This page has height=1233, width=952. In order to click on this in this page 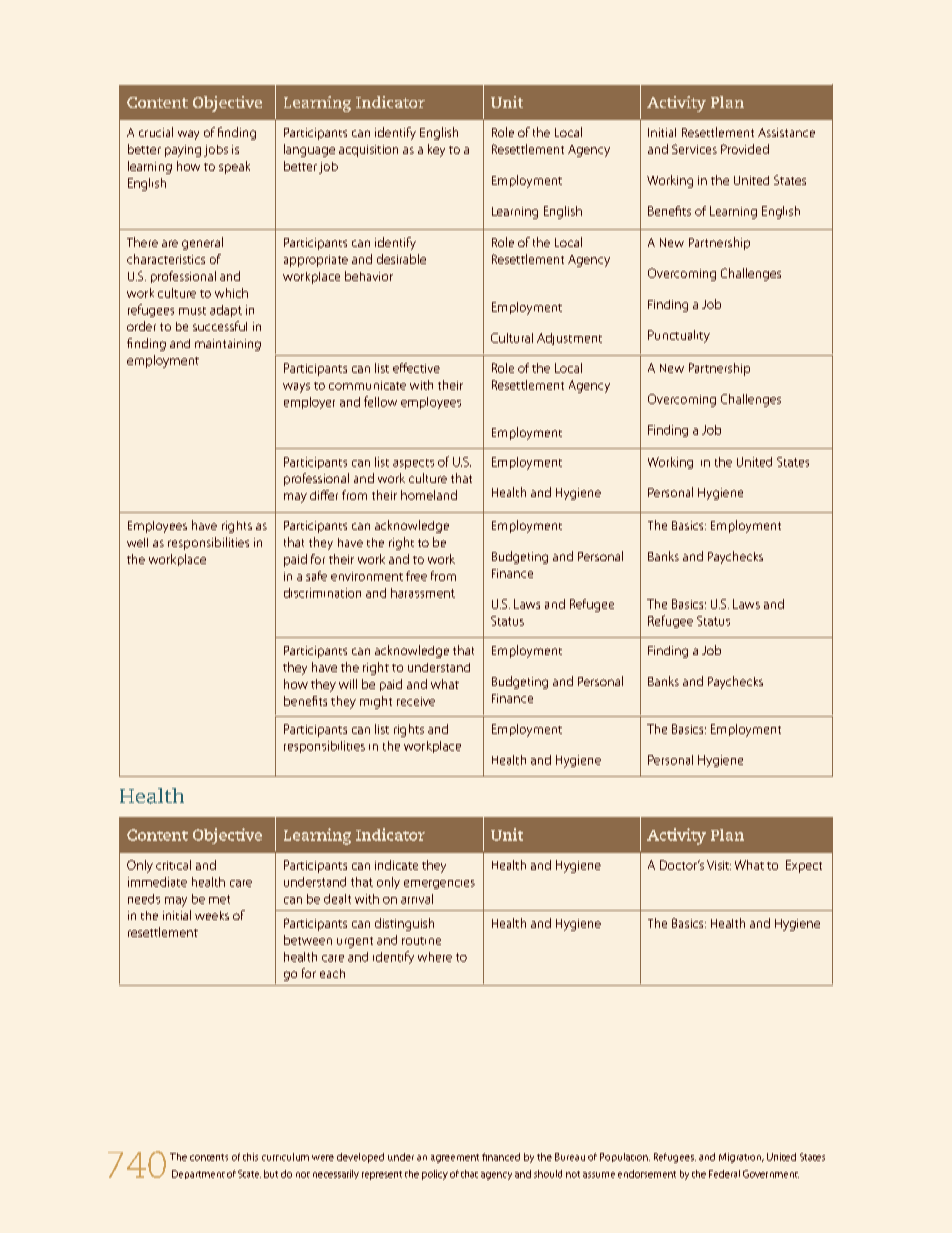, I will do `click(250, 1157)`.
